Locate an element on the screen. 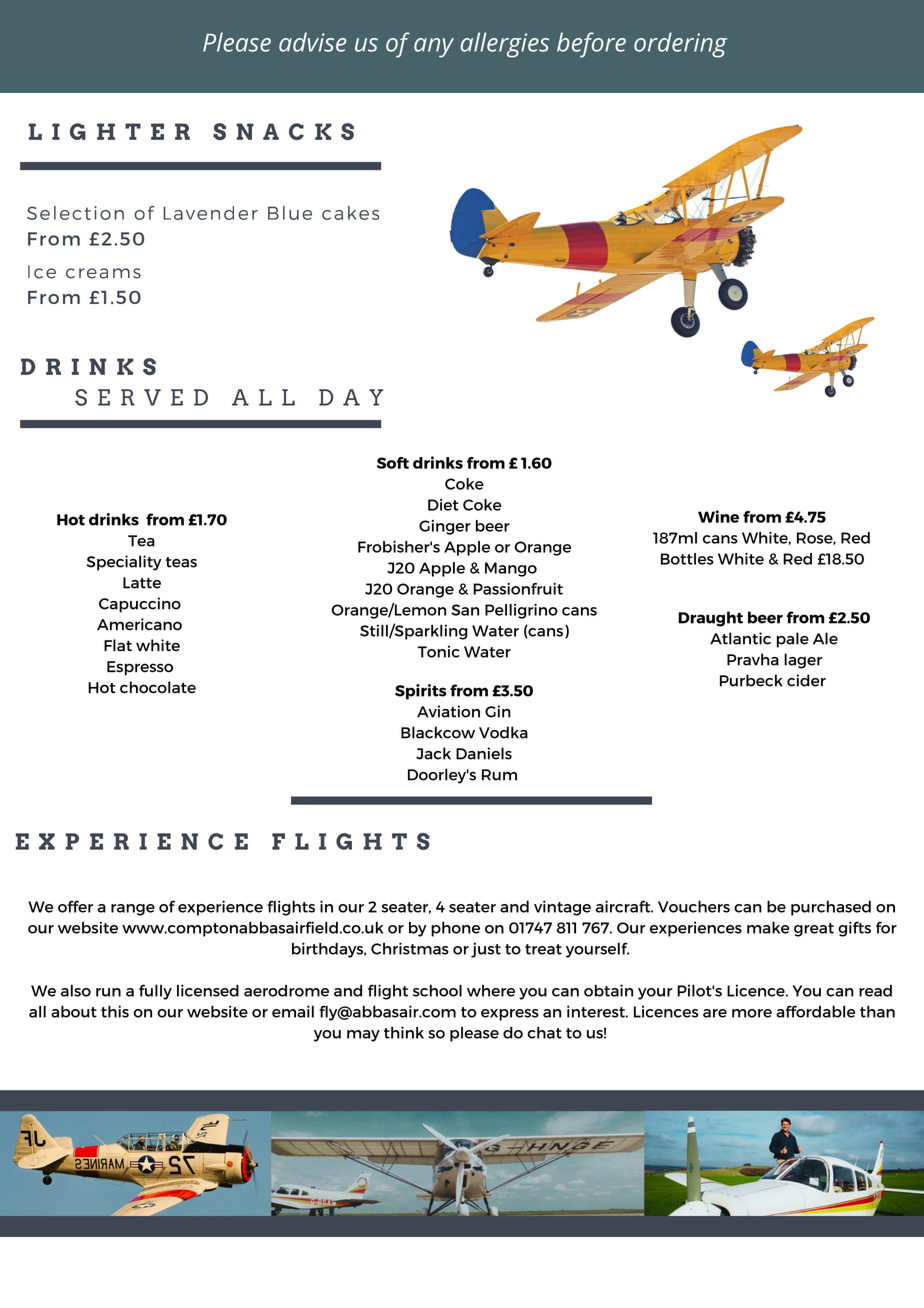 This screenshot has width=924, height=1308. where is located at coordinates (491, 991).
